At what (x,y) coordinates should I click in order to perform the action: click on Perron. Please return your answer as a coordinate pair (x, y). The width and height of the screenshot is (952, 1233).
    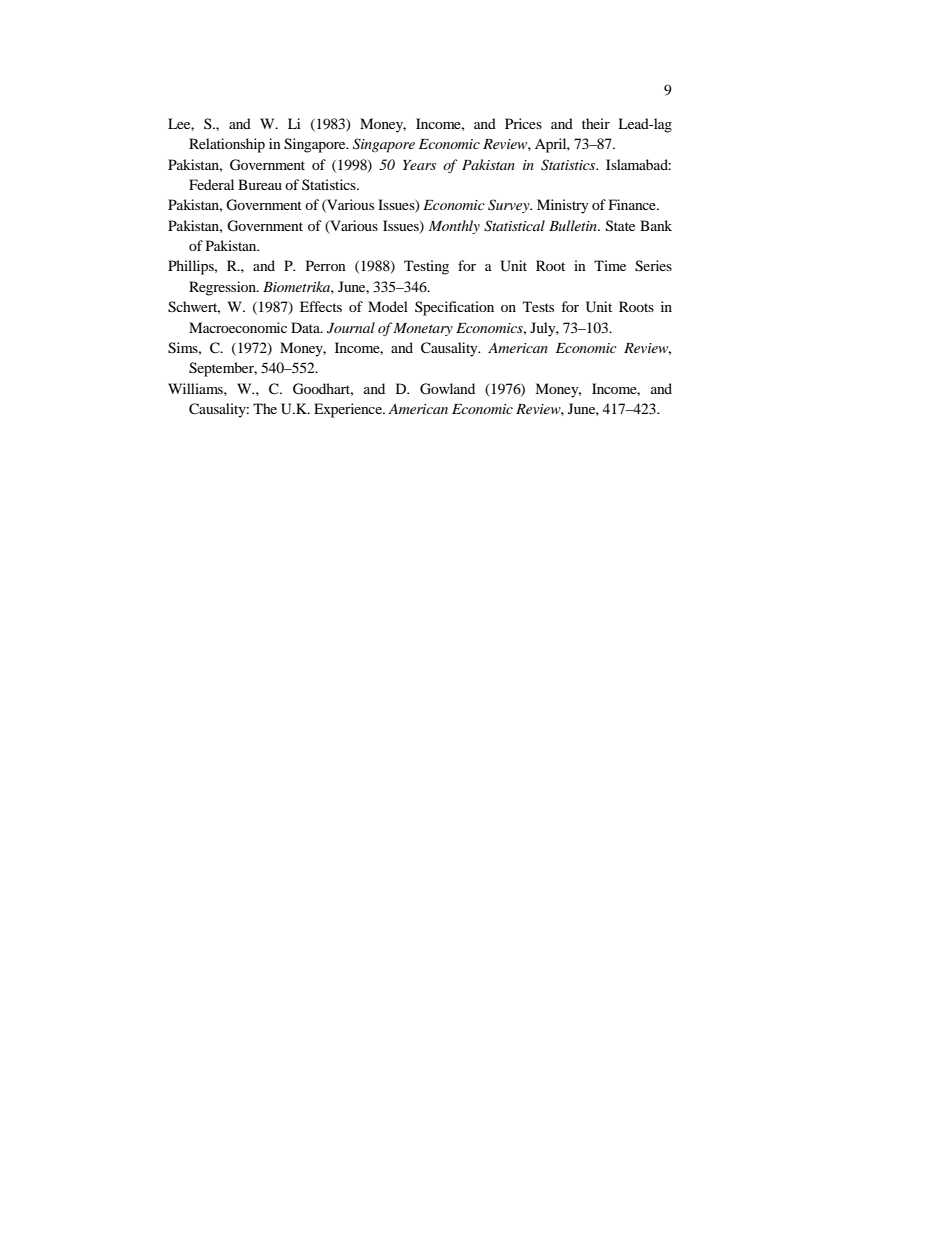
    Looking at the image, I should click on (326, 265).
